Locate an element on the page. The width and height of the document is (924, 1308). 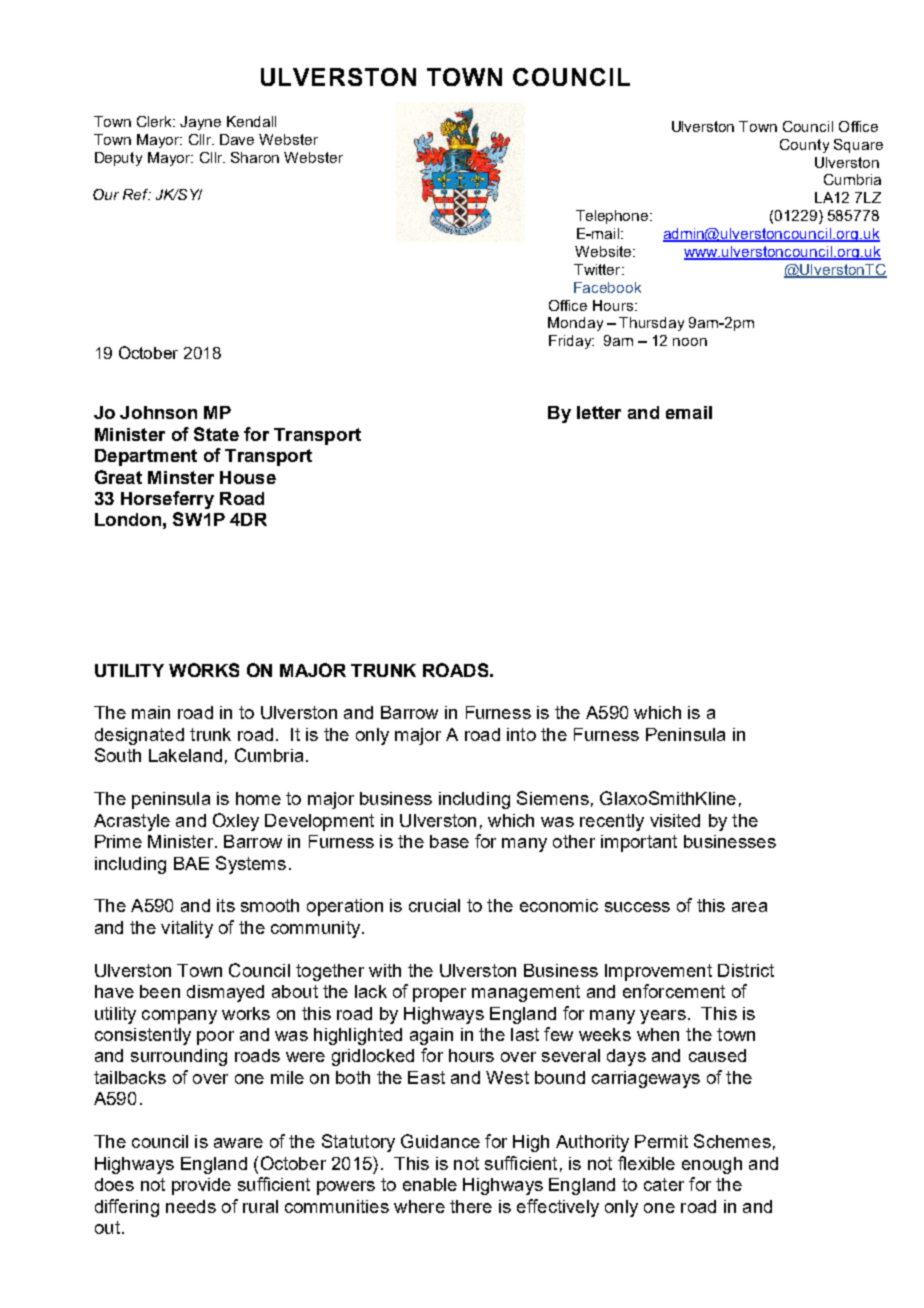
Oxley is located at coordinates (236, 822).
